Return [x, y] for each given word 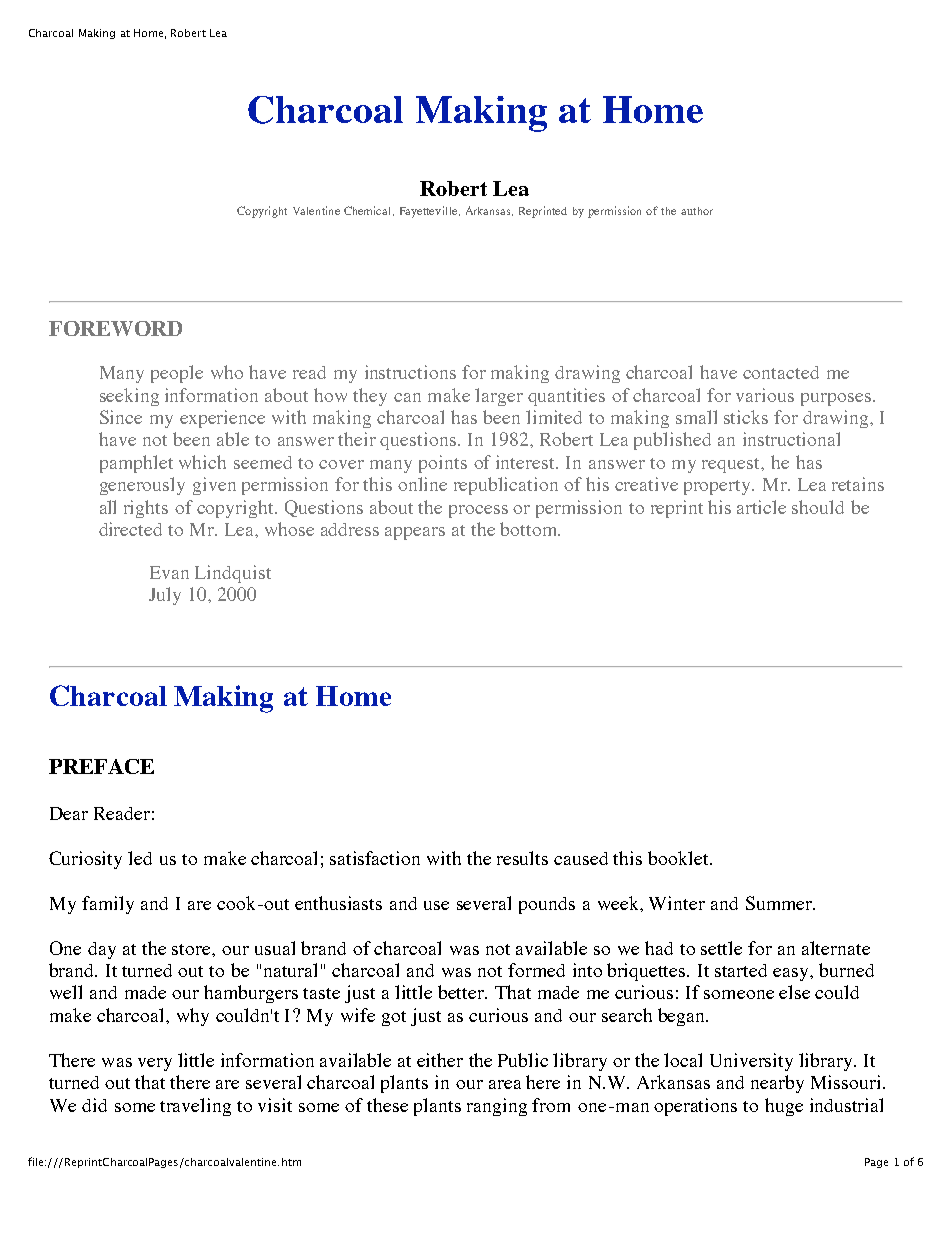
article [761, 507]
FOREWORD [115, 328]
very [155, 1064]
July [165, 596]
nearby [777, 1084]
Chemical [369, 211]
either [440, 1060]
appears [415, 533]
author [697, 211]
